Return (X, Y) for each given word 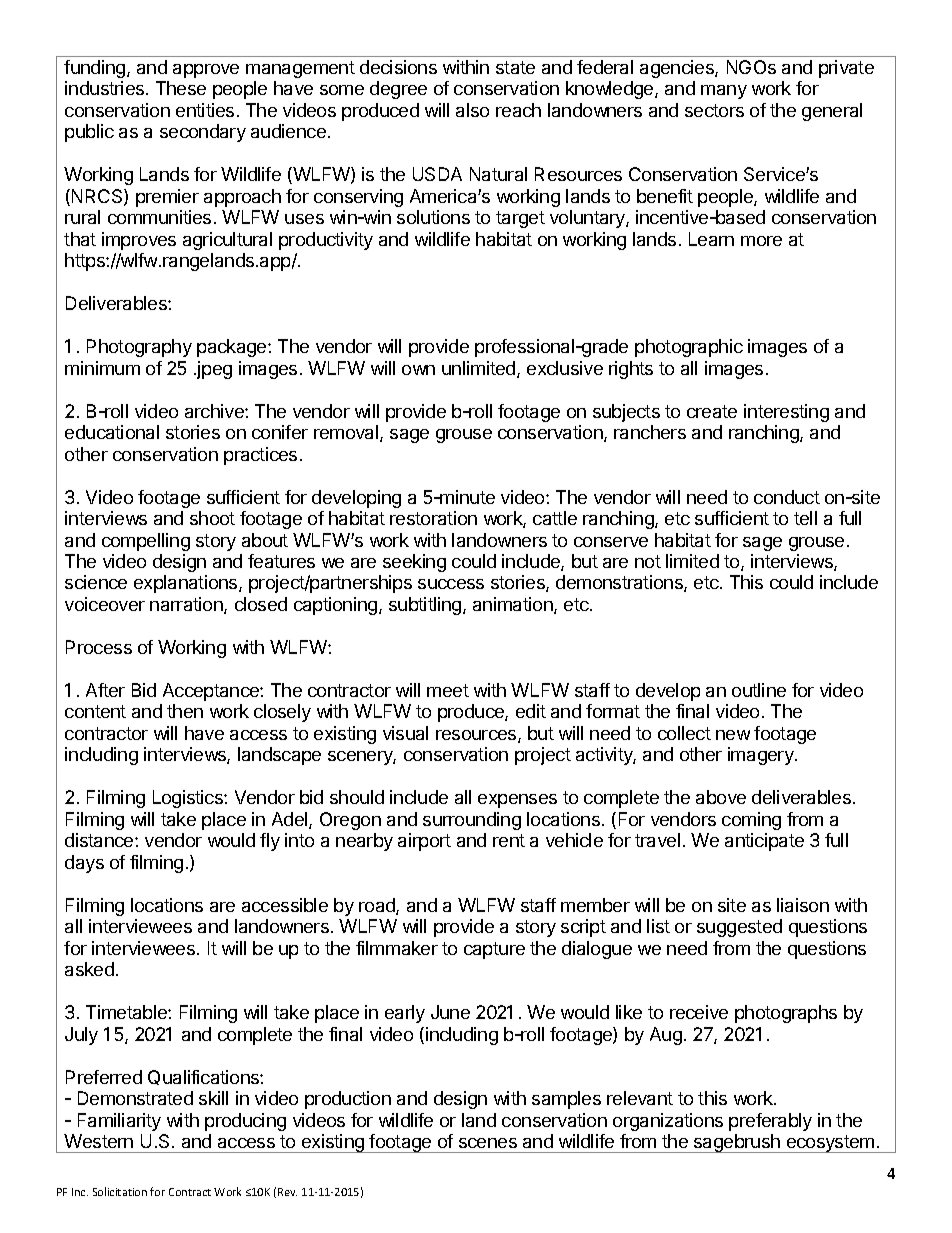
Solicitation (120, 1191)
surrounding (472, 821)
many (724, 92)
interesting (786, 413)
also (472, 110)
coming (751, 821)
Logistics (189, 799)
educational (112, 432)
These (181, 88)
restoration (433, 518)
